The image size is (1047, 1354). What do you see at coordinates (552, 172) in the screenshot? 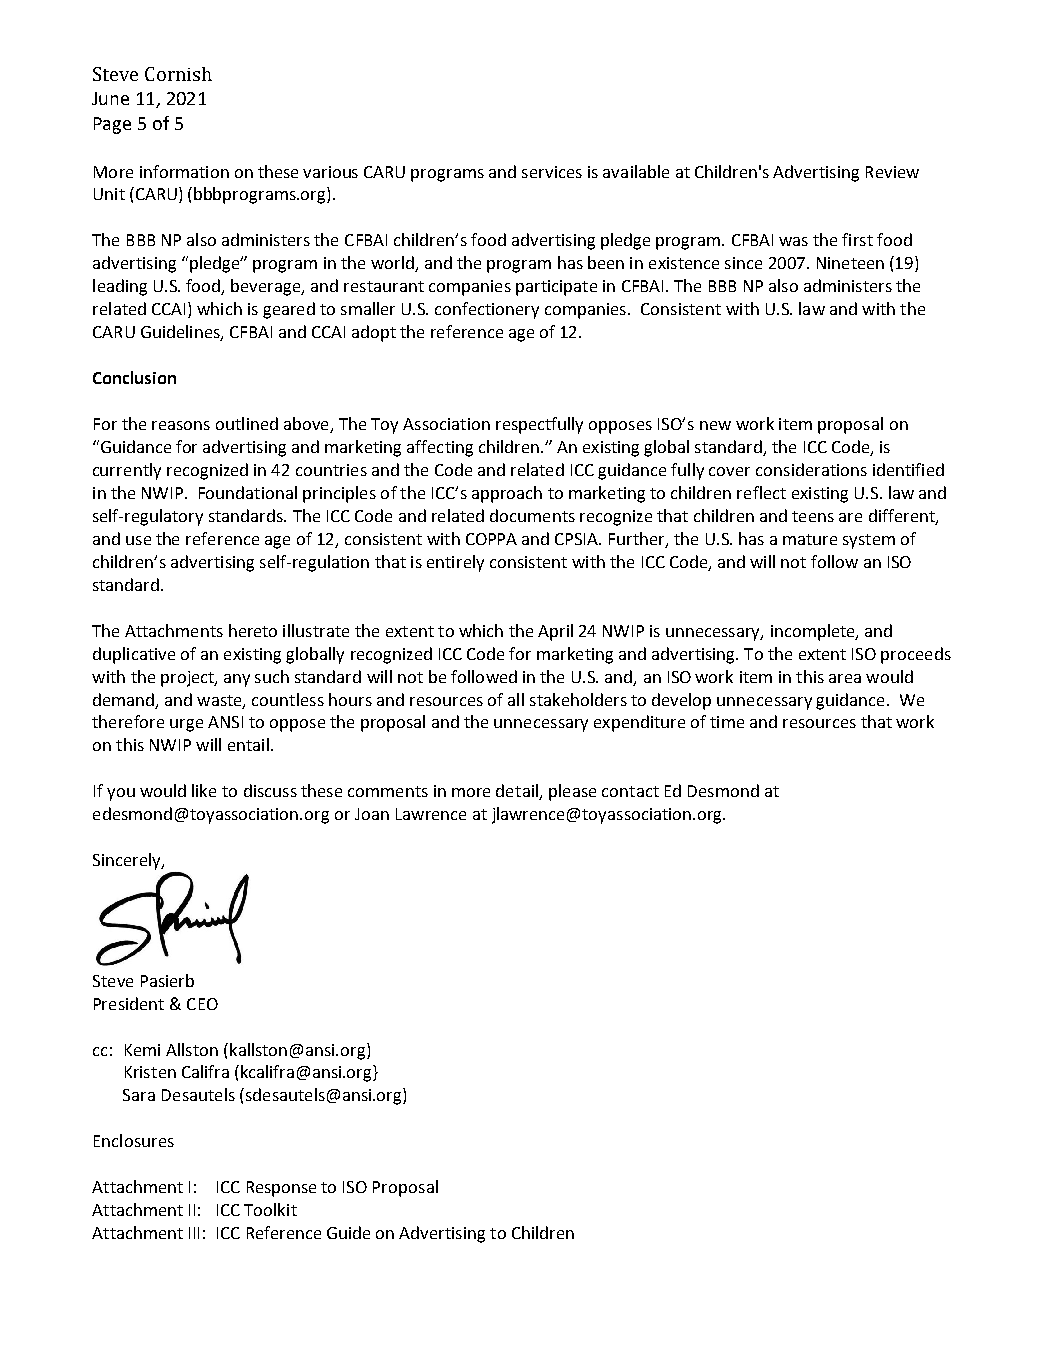
I see `services` at bounding box center [552, 172].
